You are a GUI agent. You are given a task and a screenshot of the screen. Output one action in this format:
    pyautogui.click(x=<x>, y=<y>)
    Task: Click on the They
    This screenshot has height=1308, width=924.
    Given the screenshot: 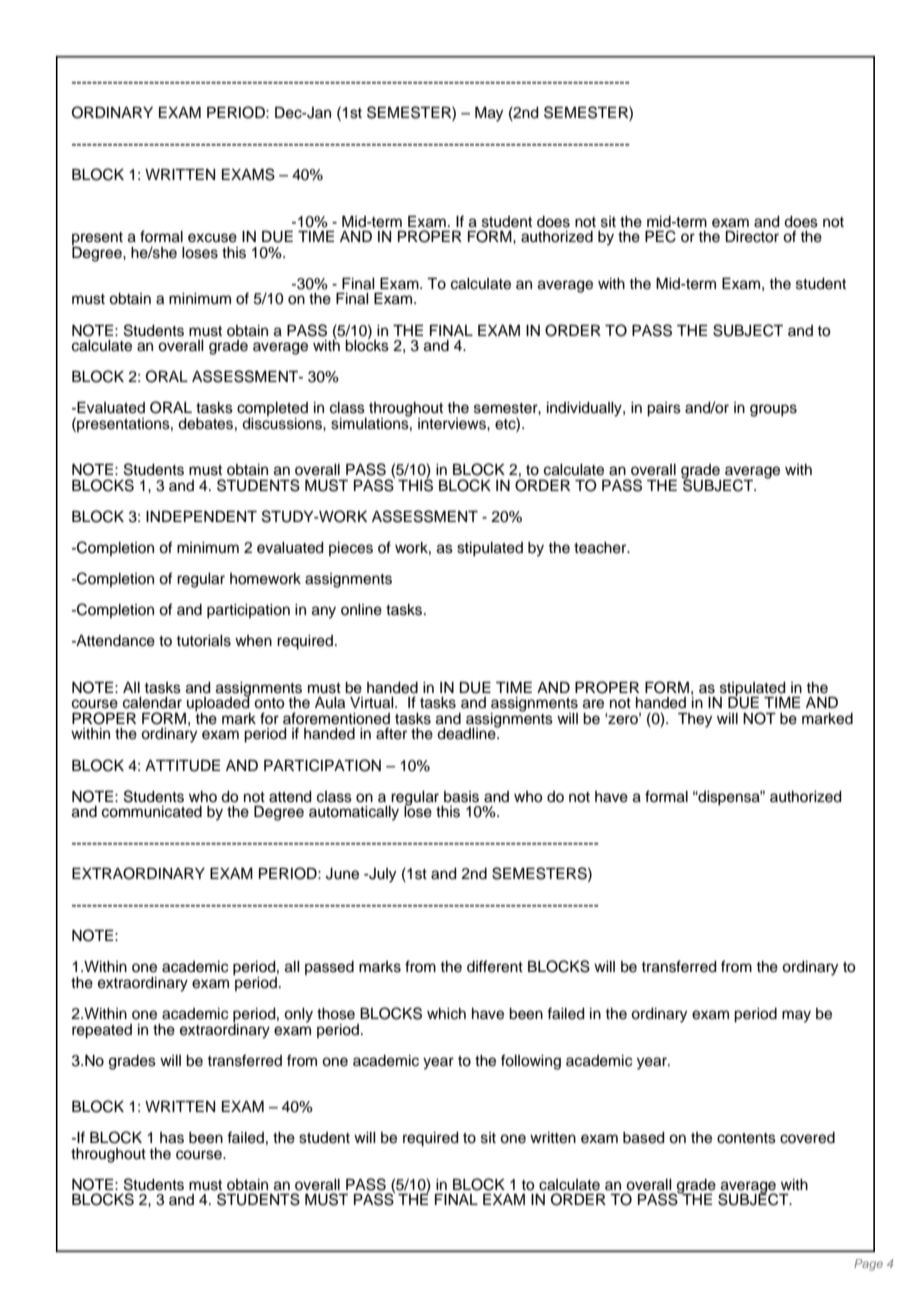 What is the action you would take?
    pyautogui.click(x=695, y=720)
